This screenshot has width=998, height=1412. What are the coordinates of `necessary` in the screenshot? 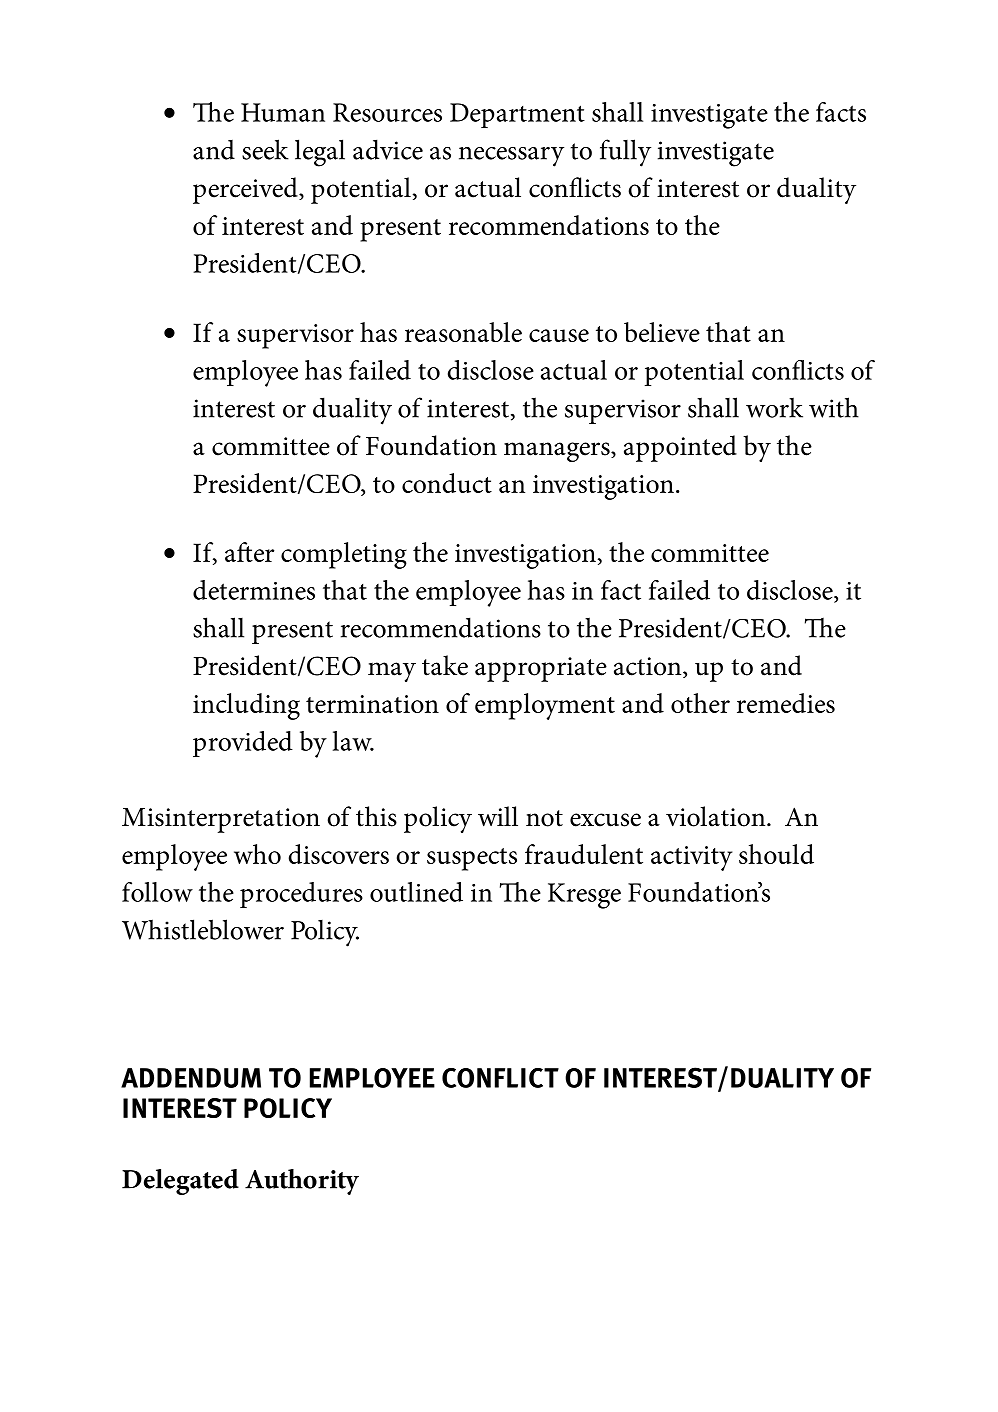 It's located at (511, 157).
